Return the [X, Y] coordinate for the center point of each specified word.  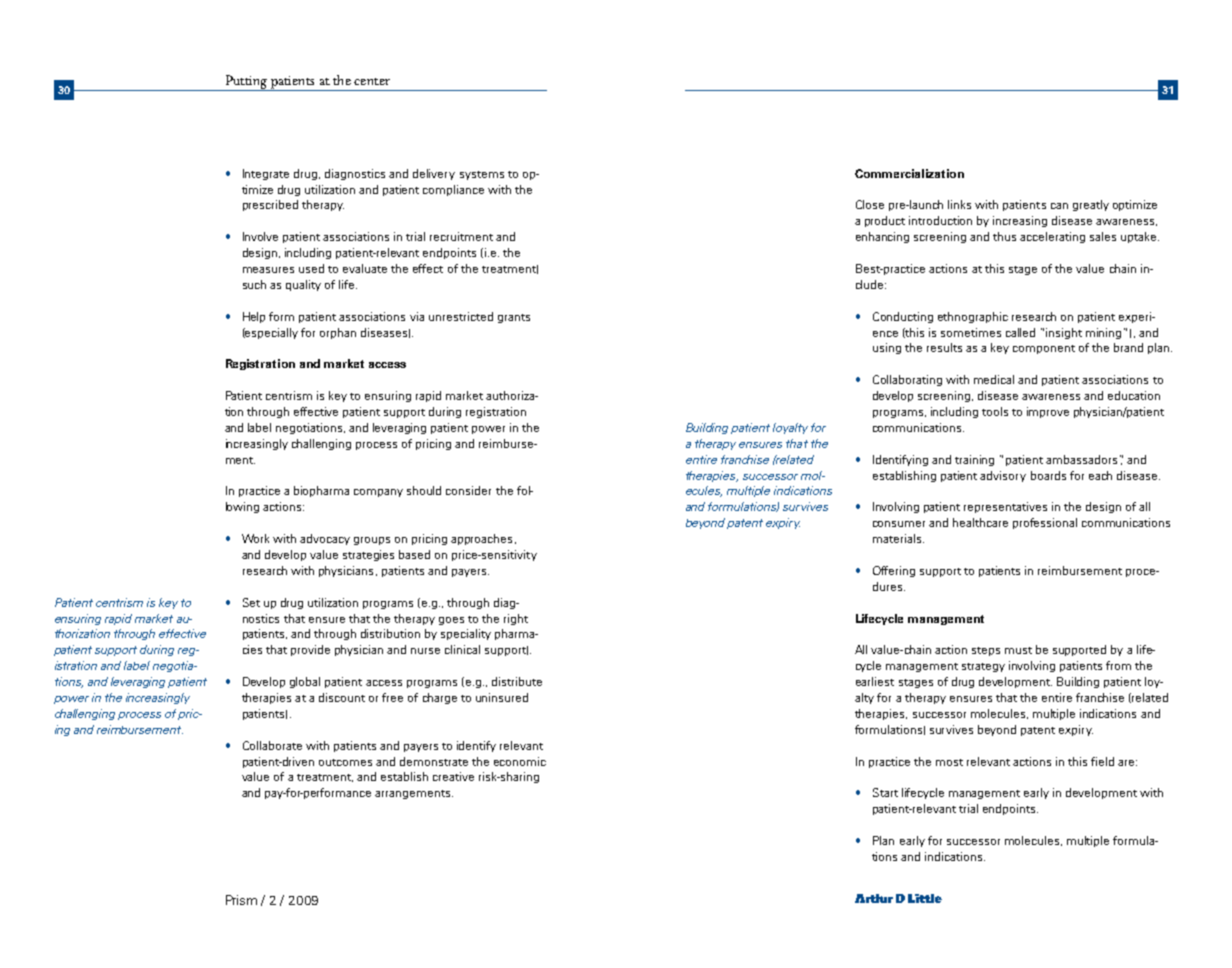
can [1059, 206]
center [372, 81]
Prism [241, 900]
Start [885, 792]
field [1102, 761]
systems [482, 175]
